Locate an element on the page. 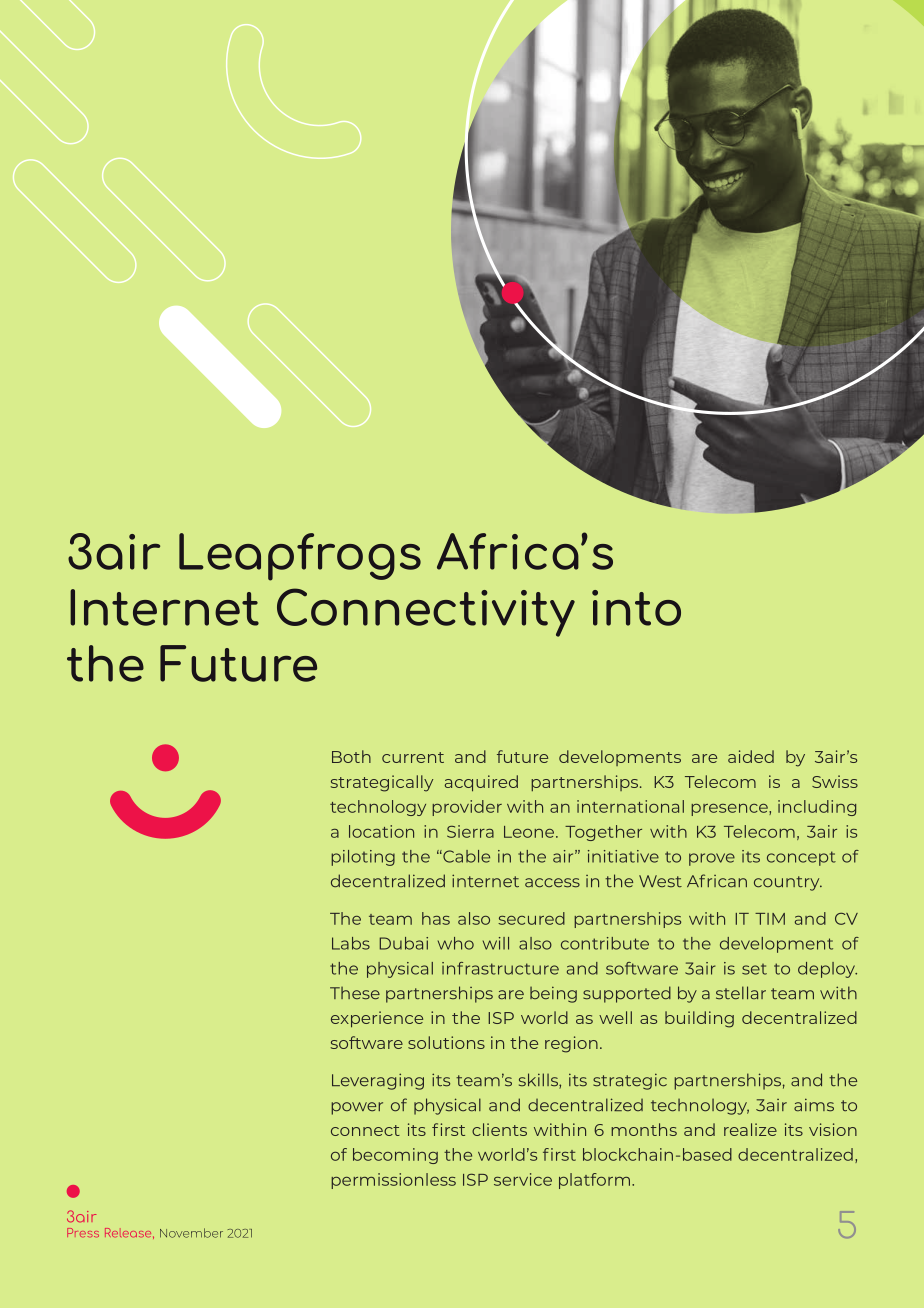  aided is located at coordinates (751, 756).
